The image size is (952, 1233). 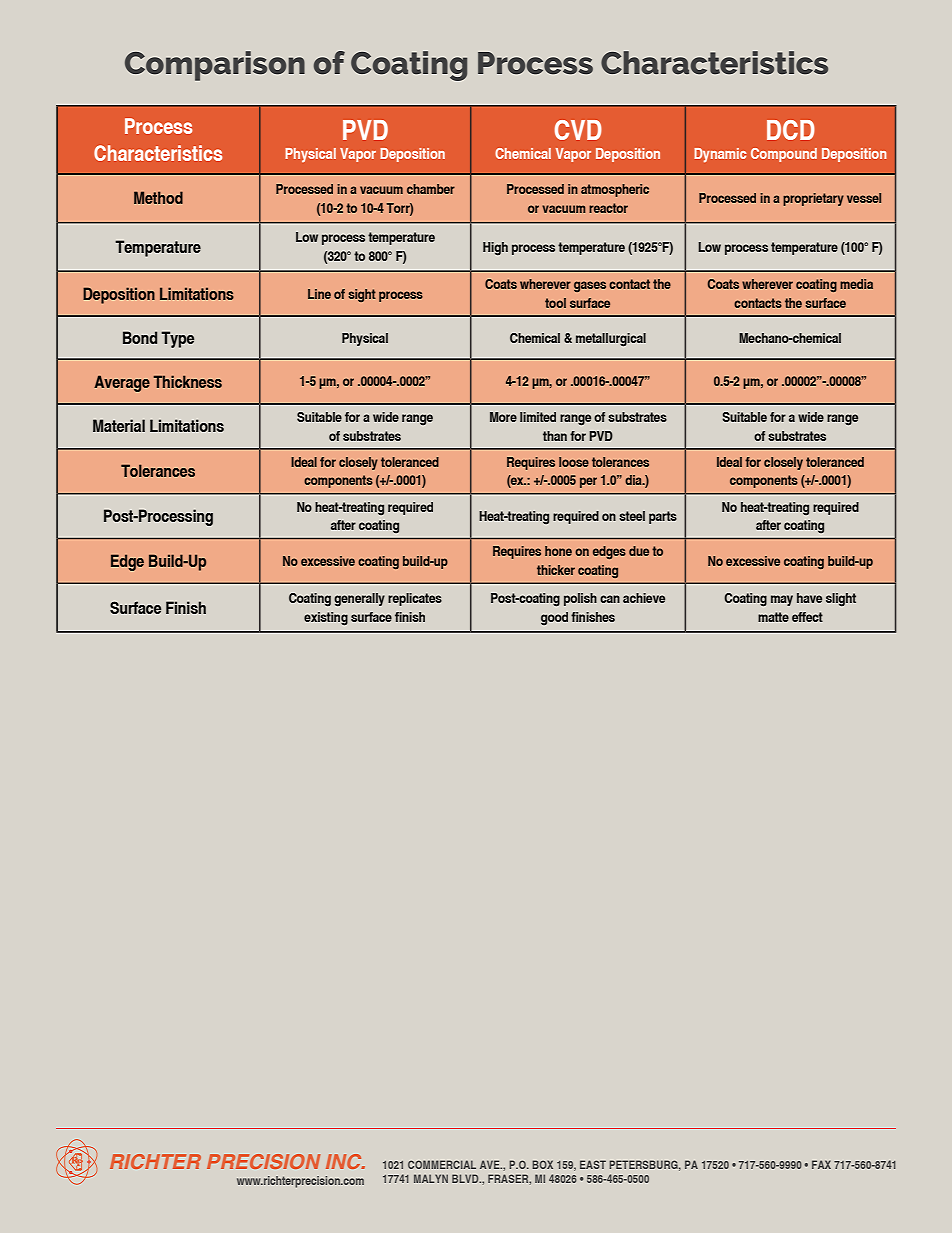 What do you see at coordinates (326, 619) in the page?
I see `existing` at bounding box center [326, 619].
